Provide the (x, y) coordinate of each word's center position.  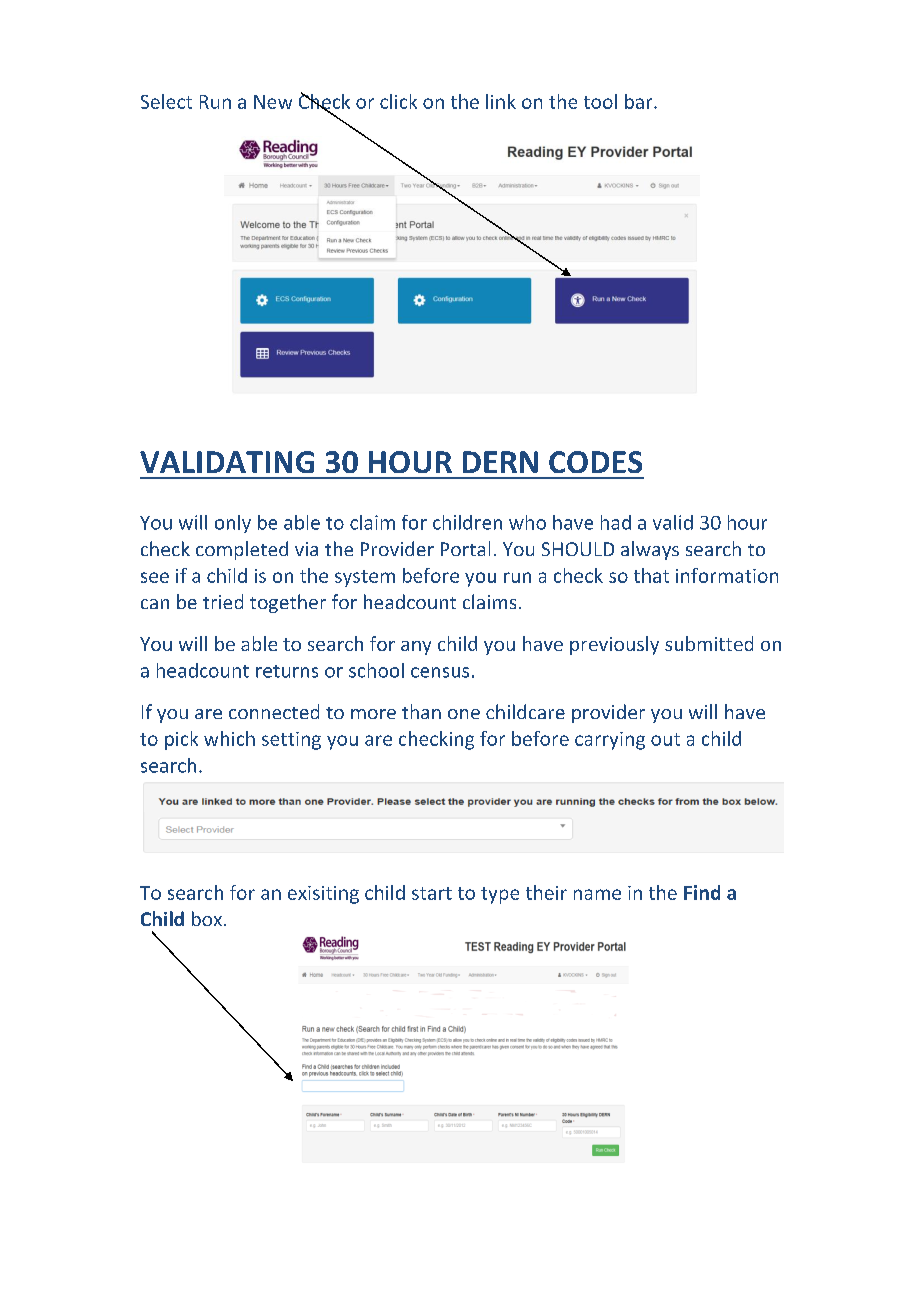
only (233, 524)
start (432, 893)
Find (702, 892)
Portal (465, 548)
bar (640, 101)
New (273, 102)
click (398, 101)
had (616, 522)
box (207, 918)
